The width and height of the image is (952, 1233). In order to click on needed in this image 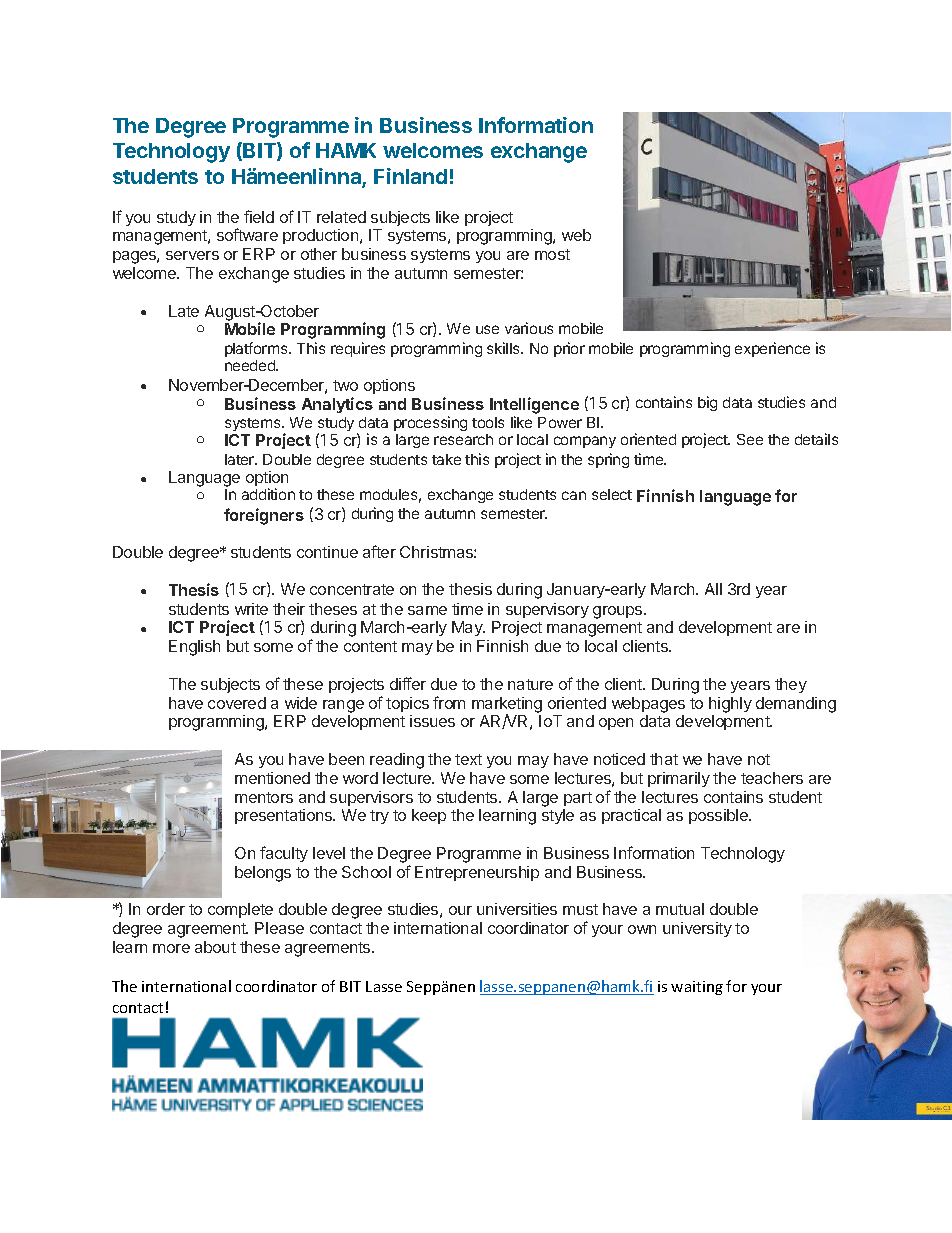, I will do `click(251, 365)`.
